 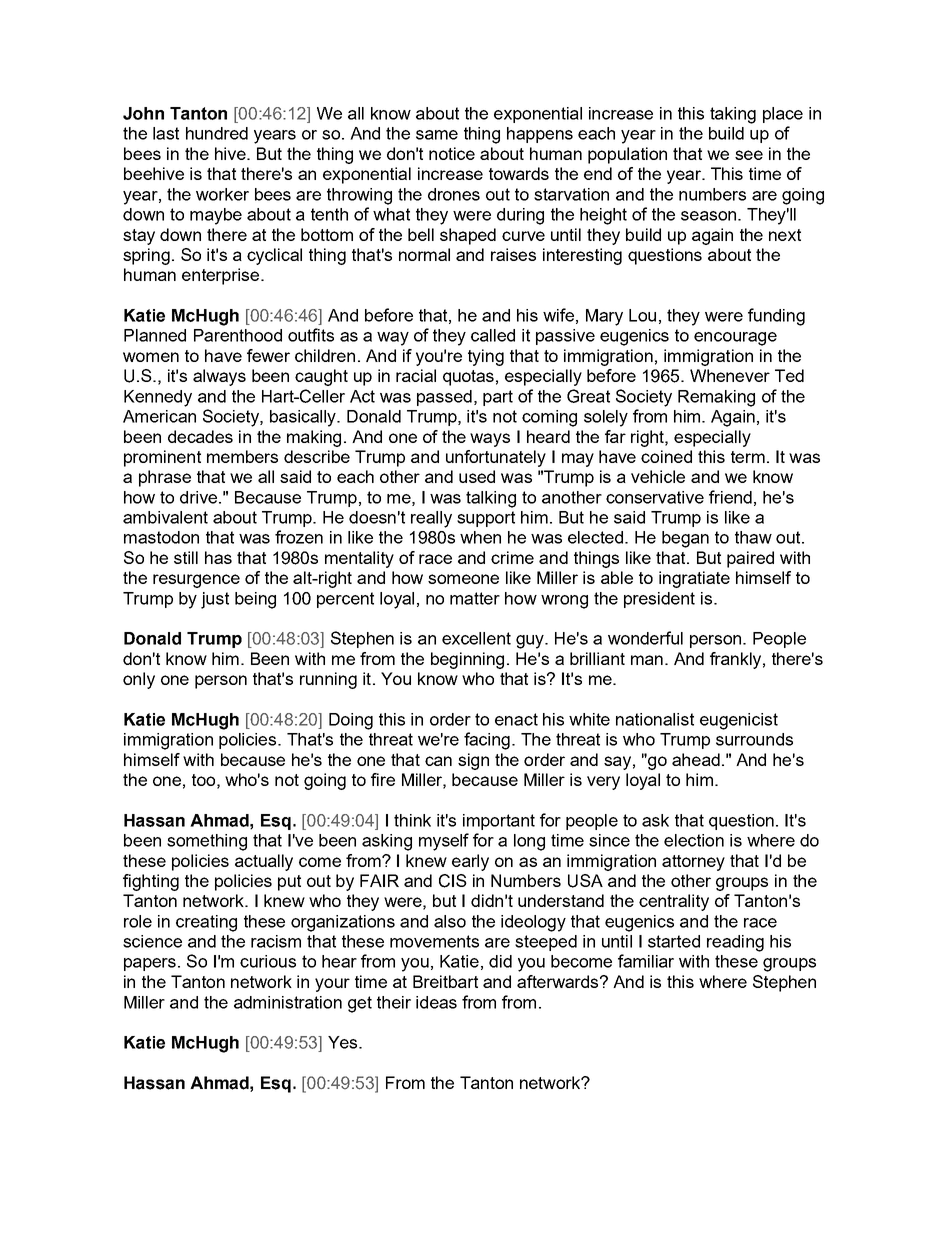 I want to click on hundred, so click(x=217, y=133).
